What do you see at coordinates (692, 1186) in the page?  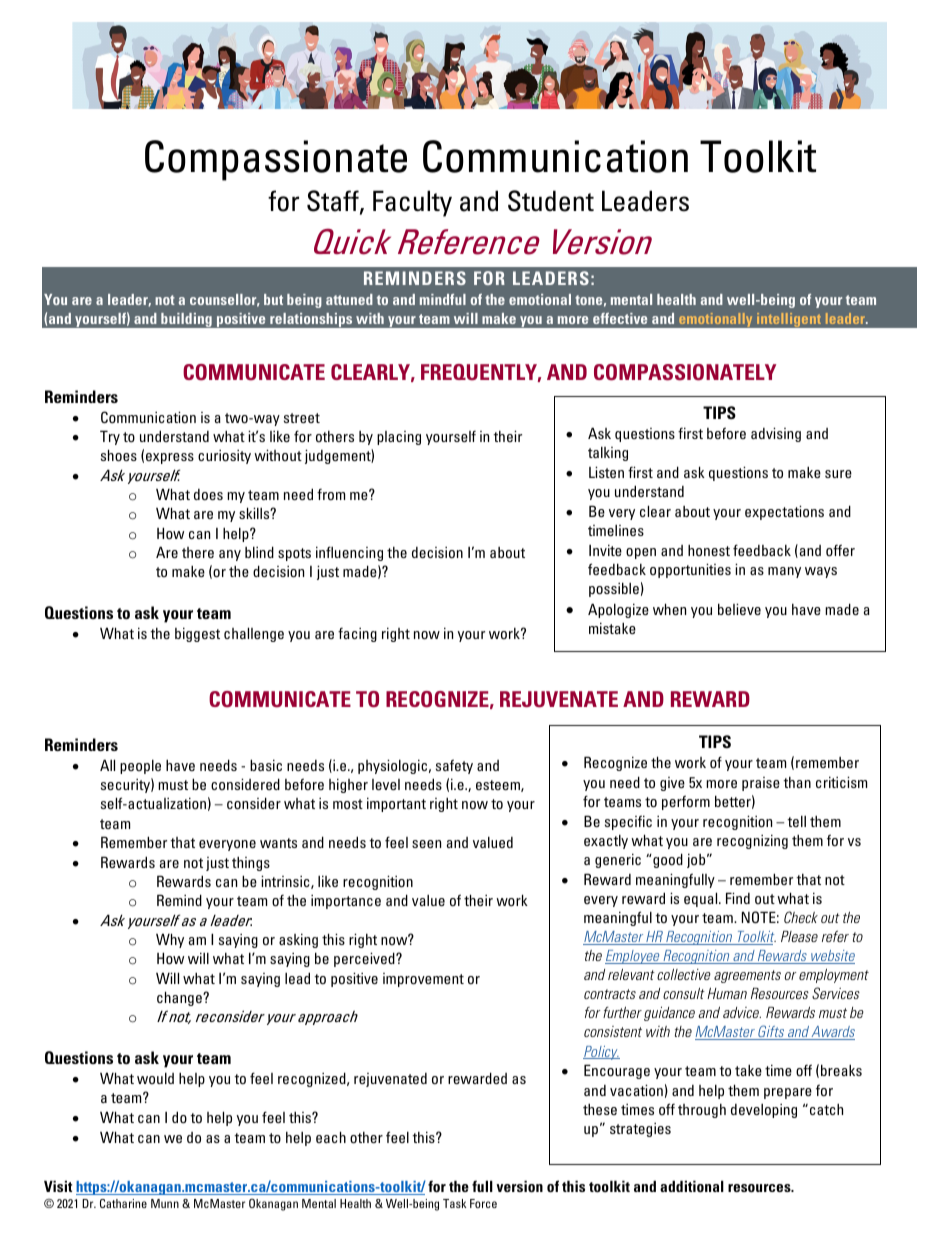 I see `additional` at bounding box center [692, 1186].
